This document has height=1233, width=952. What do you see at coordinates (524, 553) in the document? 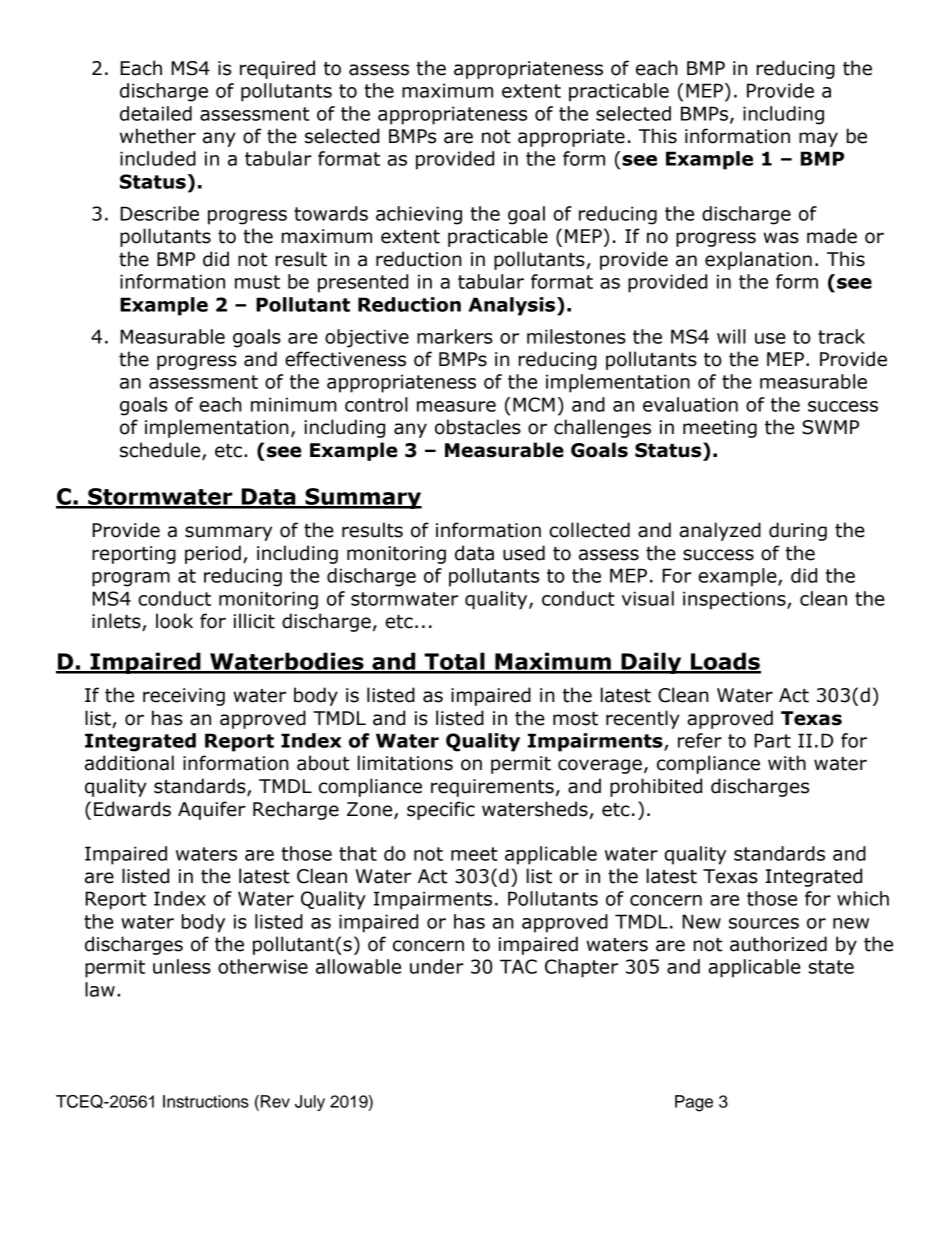
I see `used` at bounding box center [524, 553].
